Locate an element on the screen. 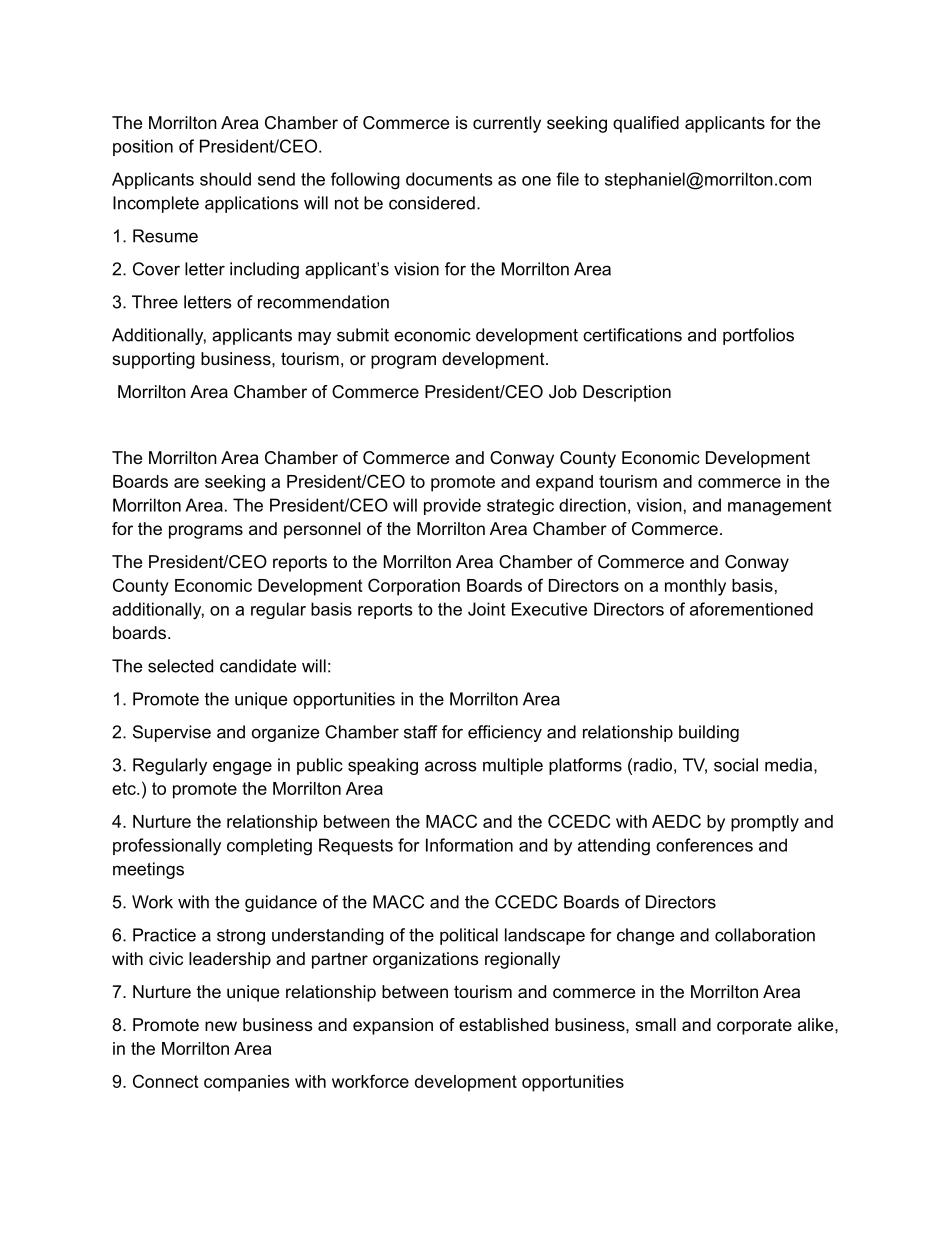  documents is located at coordinates (449, 179).
